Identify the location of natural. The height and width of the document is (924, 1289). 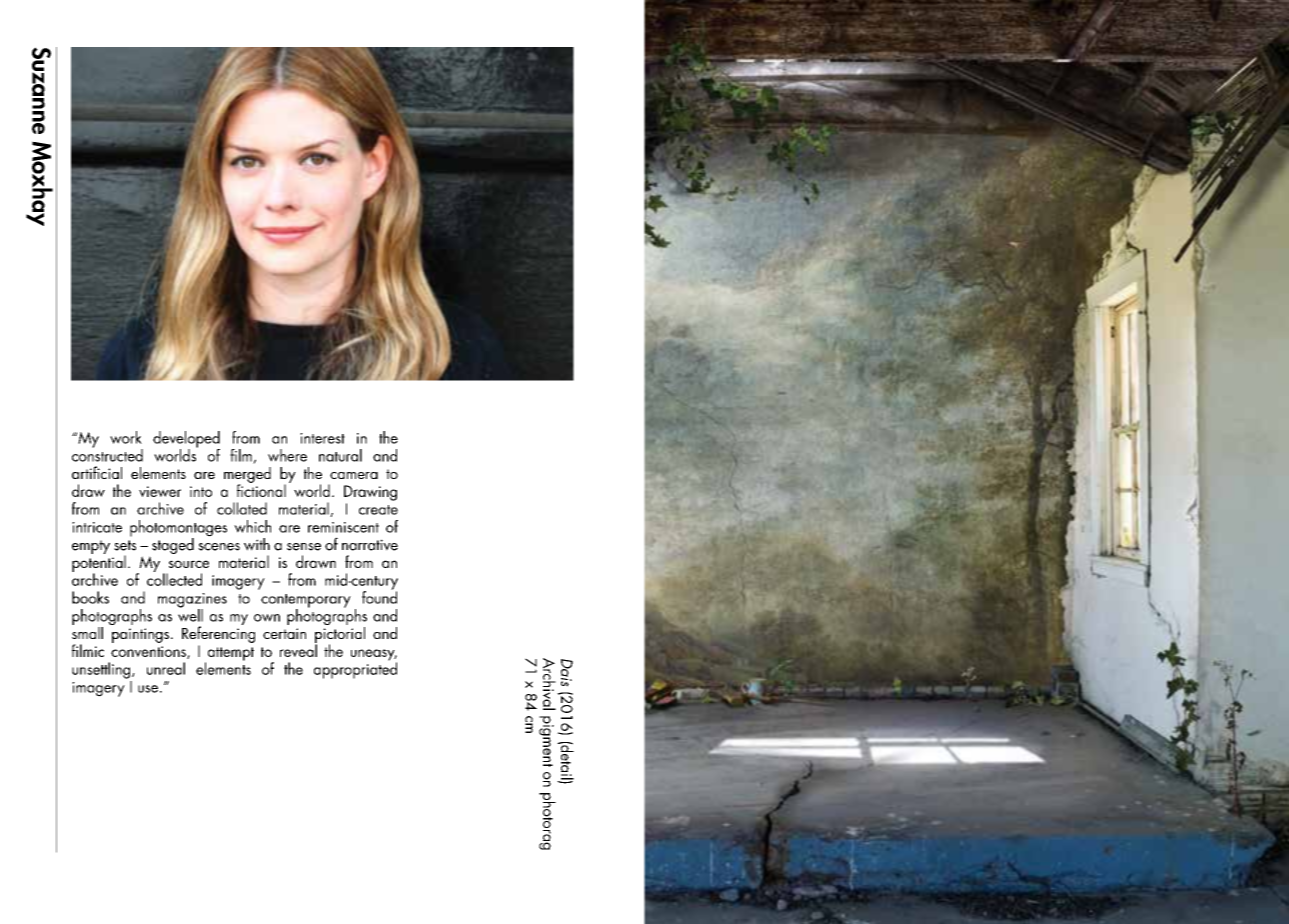
(340, 455).
